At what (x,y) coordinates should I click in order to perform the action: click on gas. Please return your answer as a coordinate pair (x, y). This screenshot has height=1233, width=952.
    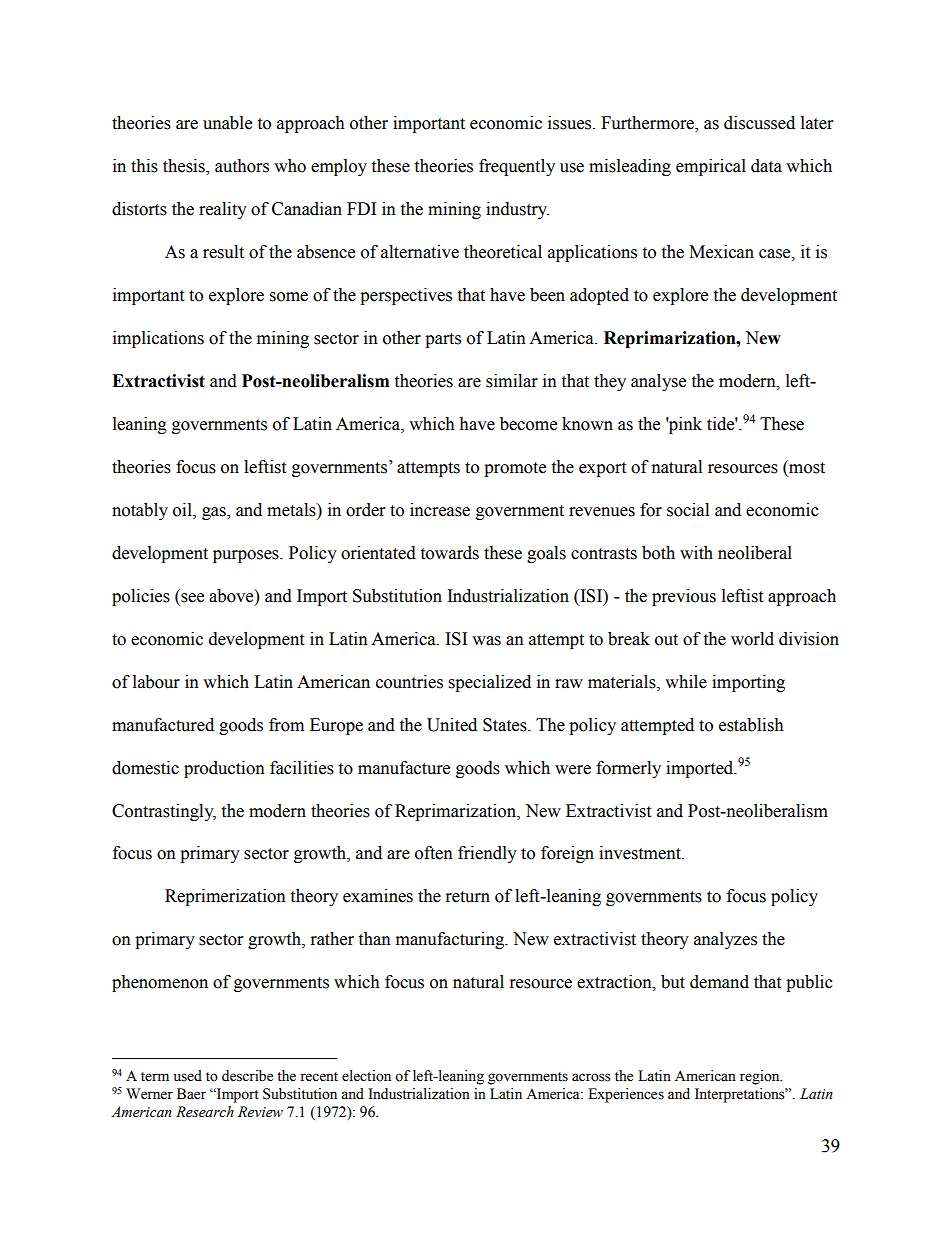
    Looking at the image, I should click on (215, 513).
